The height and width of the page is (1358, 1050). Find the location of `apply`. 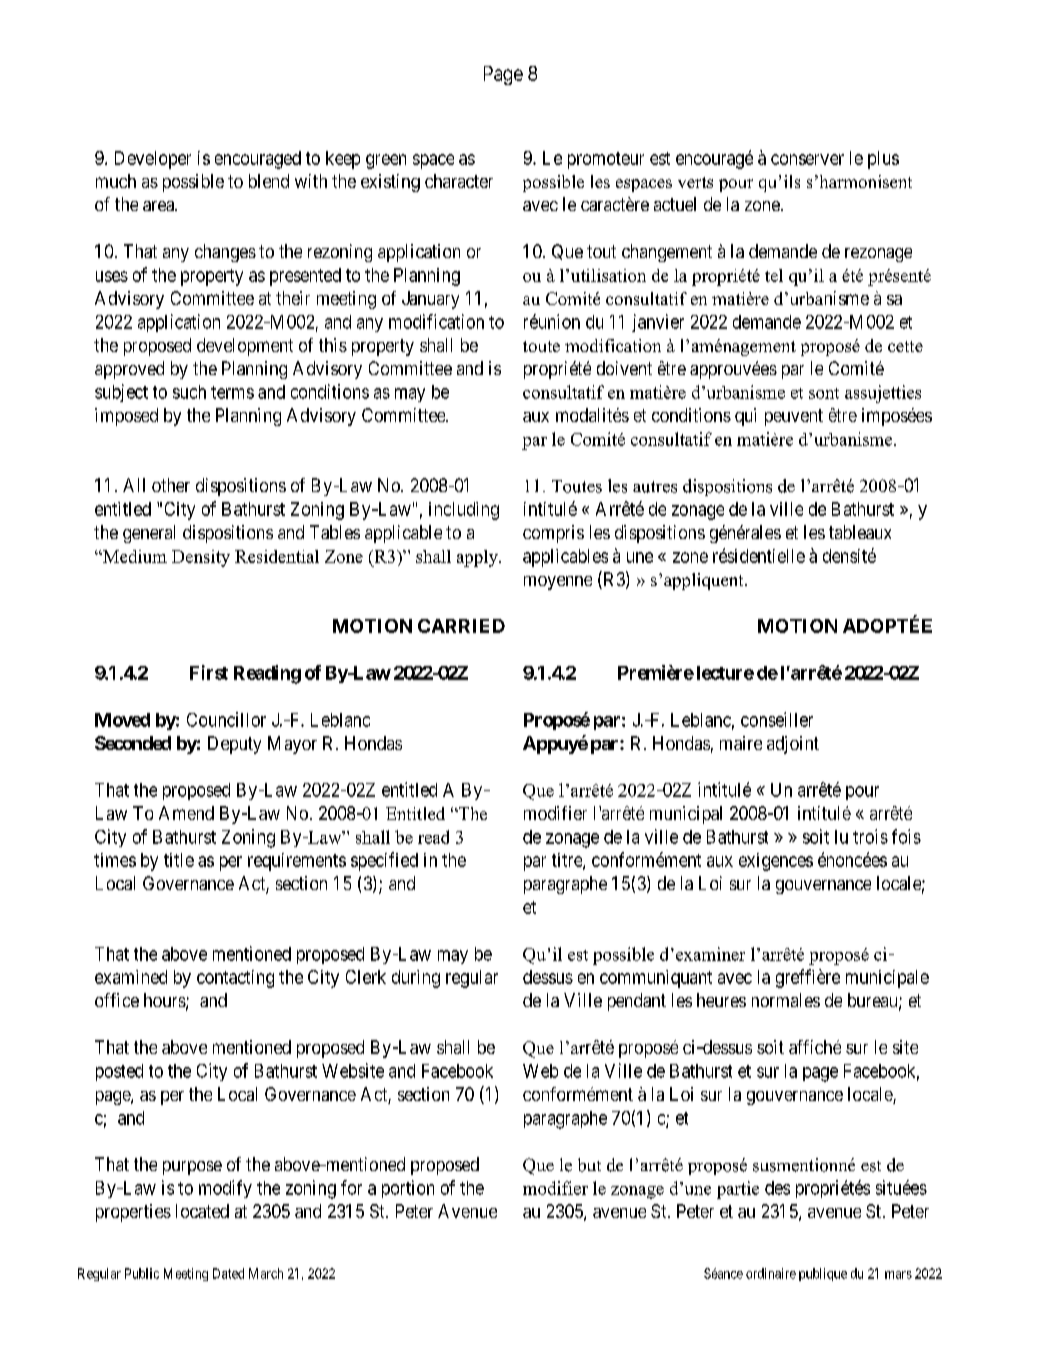

apply is located at coordinates (478, 558).
